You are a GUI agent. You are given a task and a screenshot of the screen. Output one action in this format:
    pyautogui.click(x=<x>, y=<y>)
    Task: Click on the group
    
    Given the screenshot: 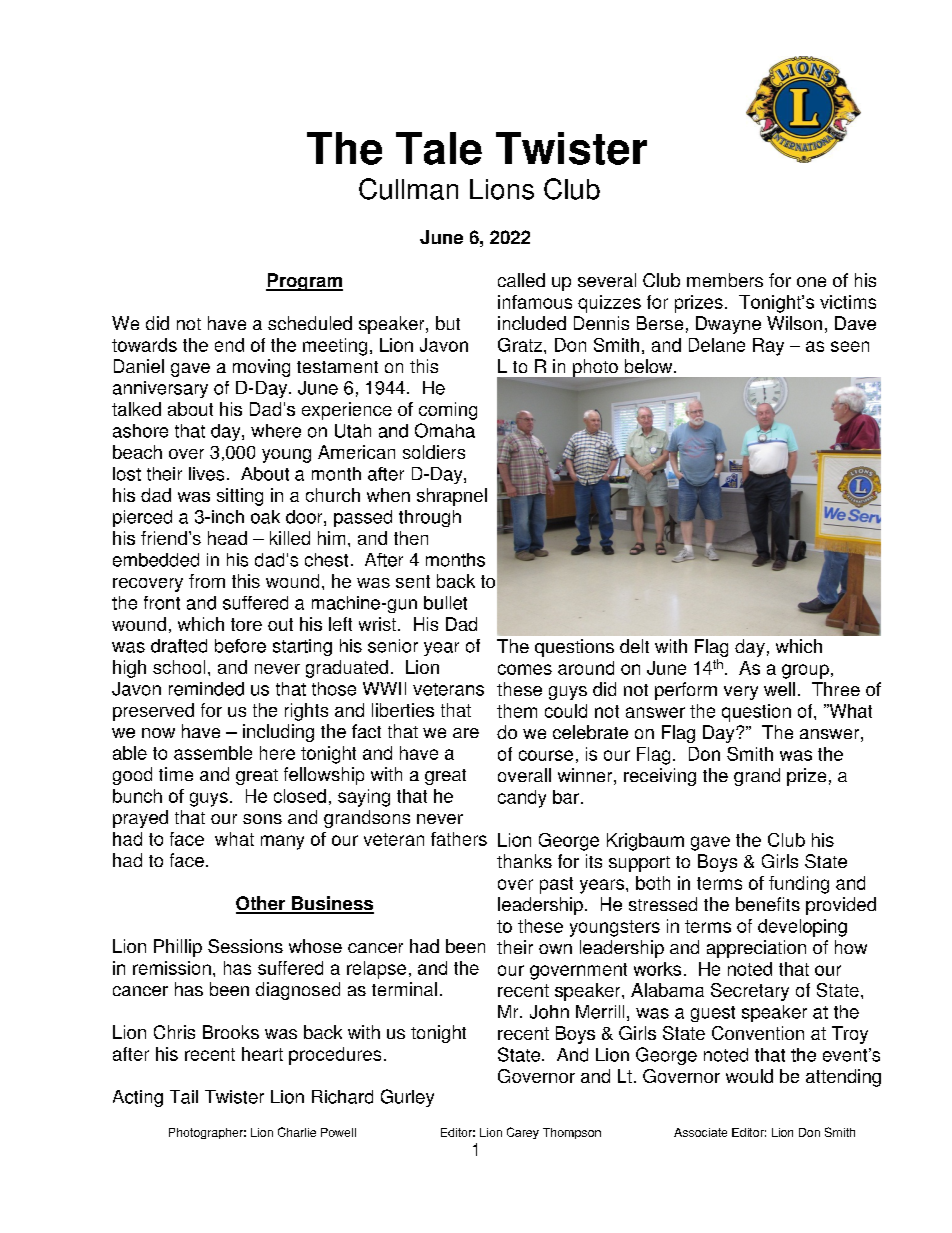 What is the action you would take?
    pyautogui.click(x=805, y=671)
